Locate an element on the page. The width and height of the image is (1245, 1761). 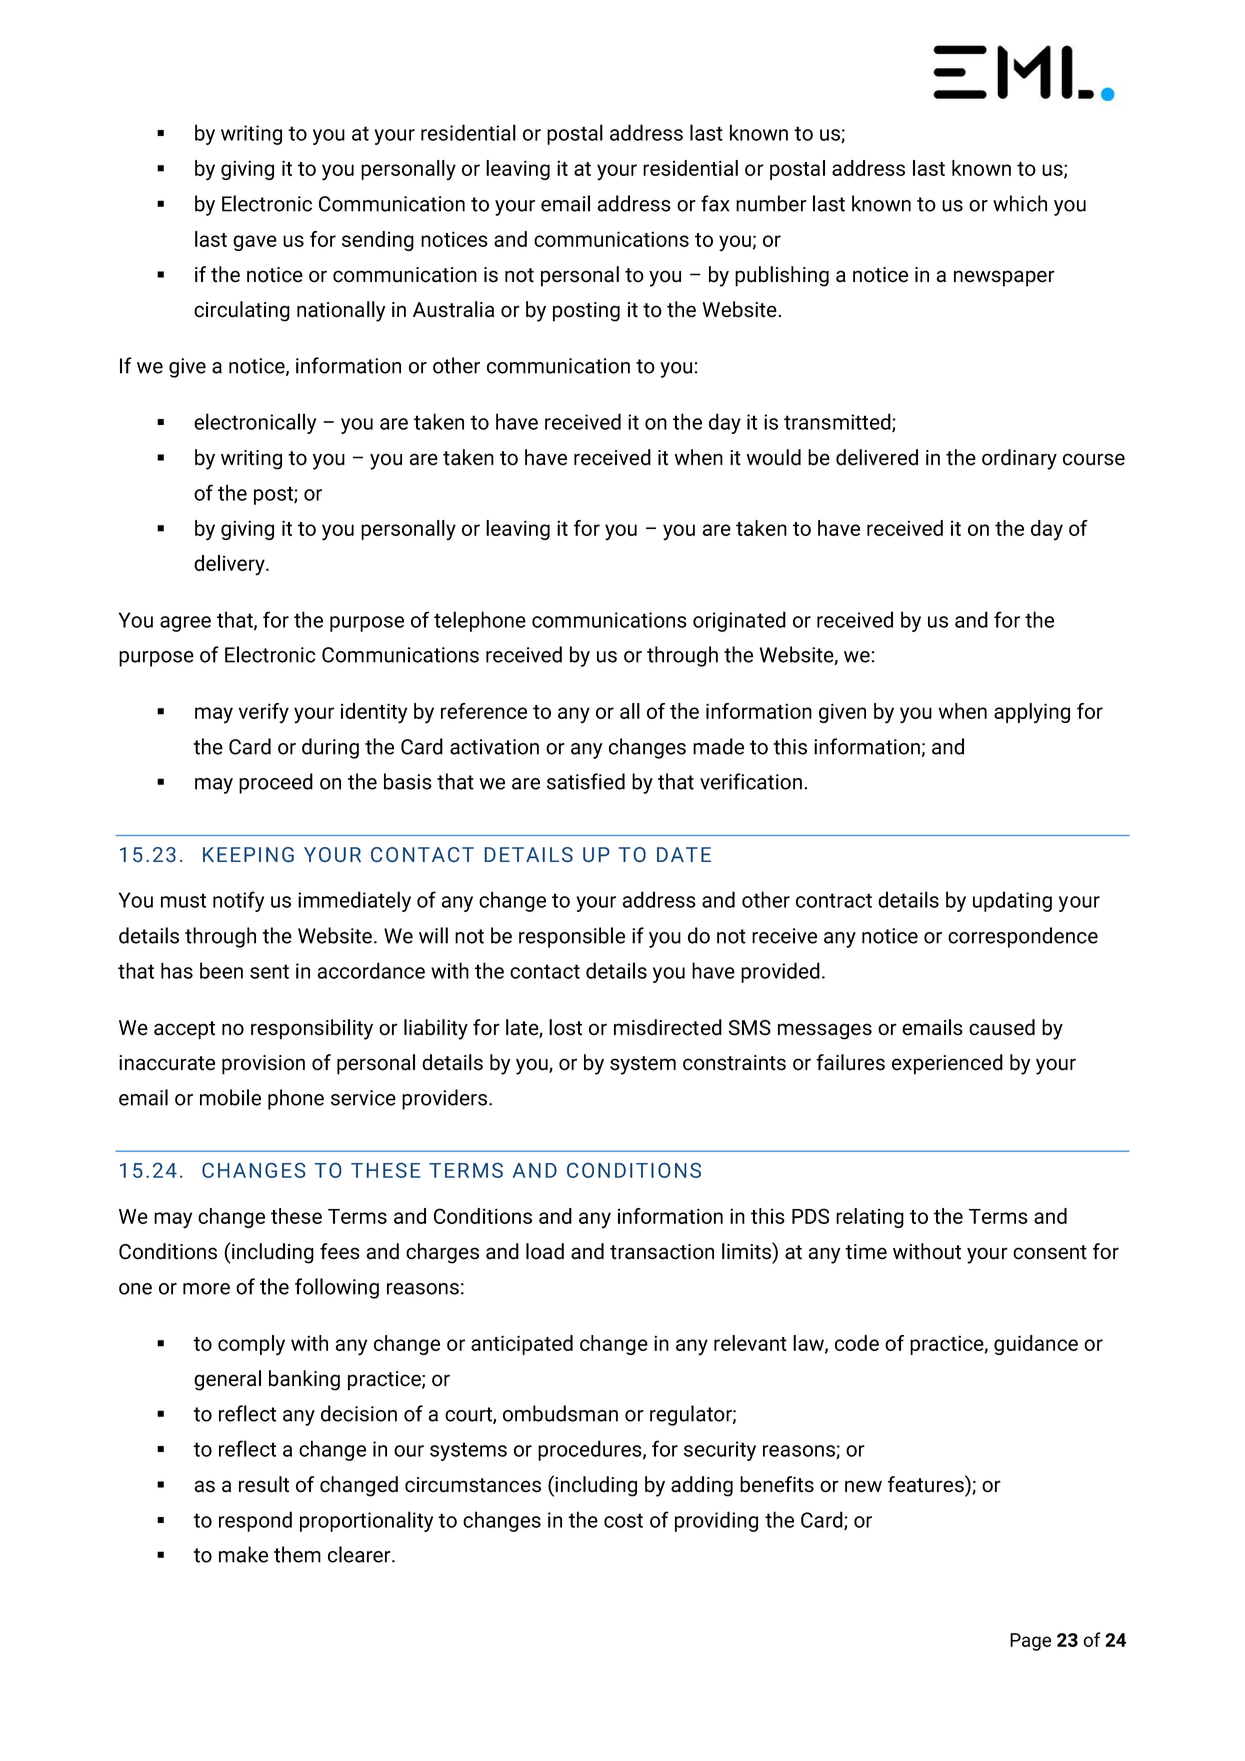
Page is located at coordinates (1030, 1642).
